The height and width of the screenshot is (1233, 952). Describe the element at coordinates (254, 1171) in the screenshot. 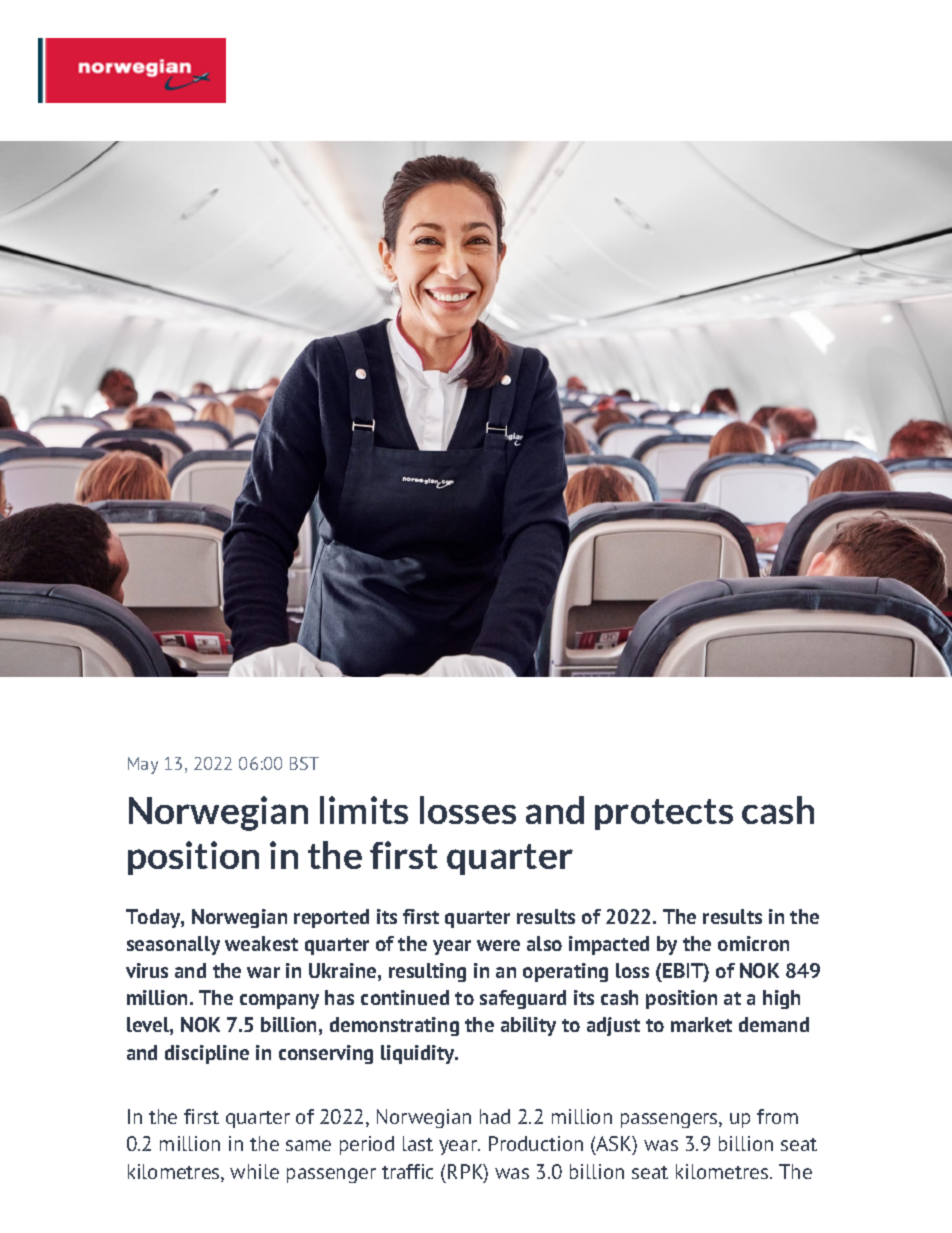

I see `while` at that location.
